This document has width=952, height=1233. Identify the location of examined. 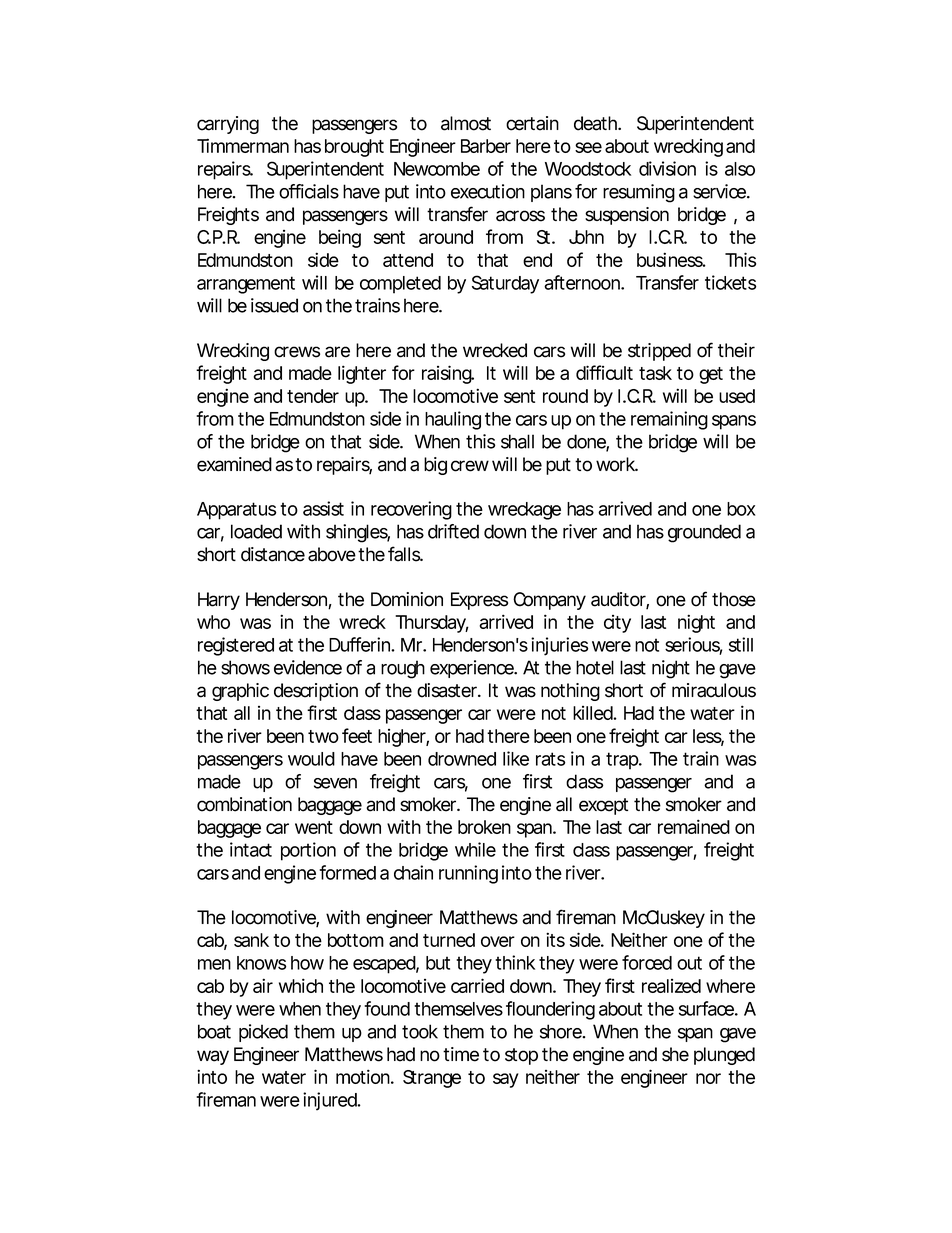
(234, 464).
